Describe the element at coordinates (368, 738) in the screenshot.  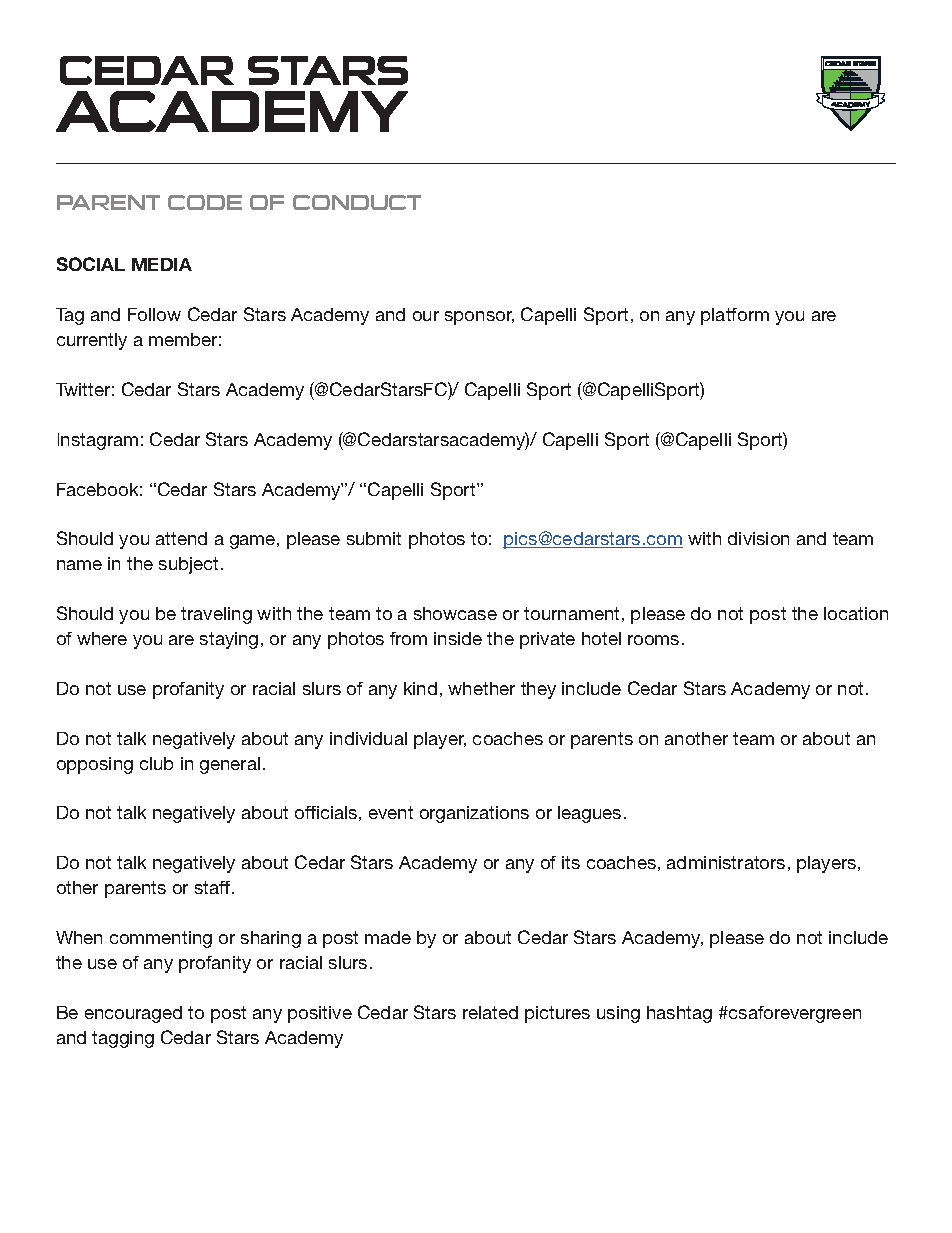
I see `individual` at that location.
